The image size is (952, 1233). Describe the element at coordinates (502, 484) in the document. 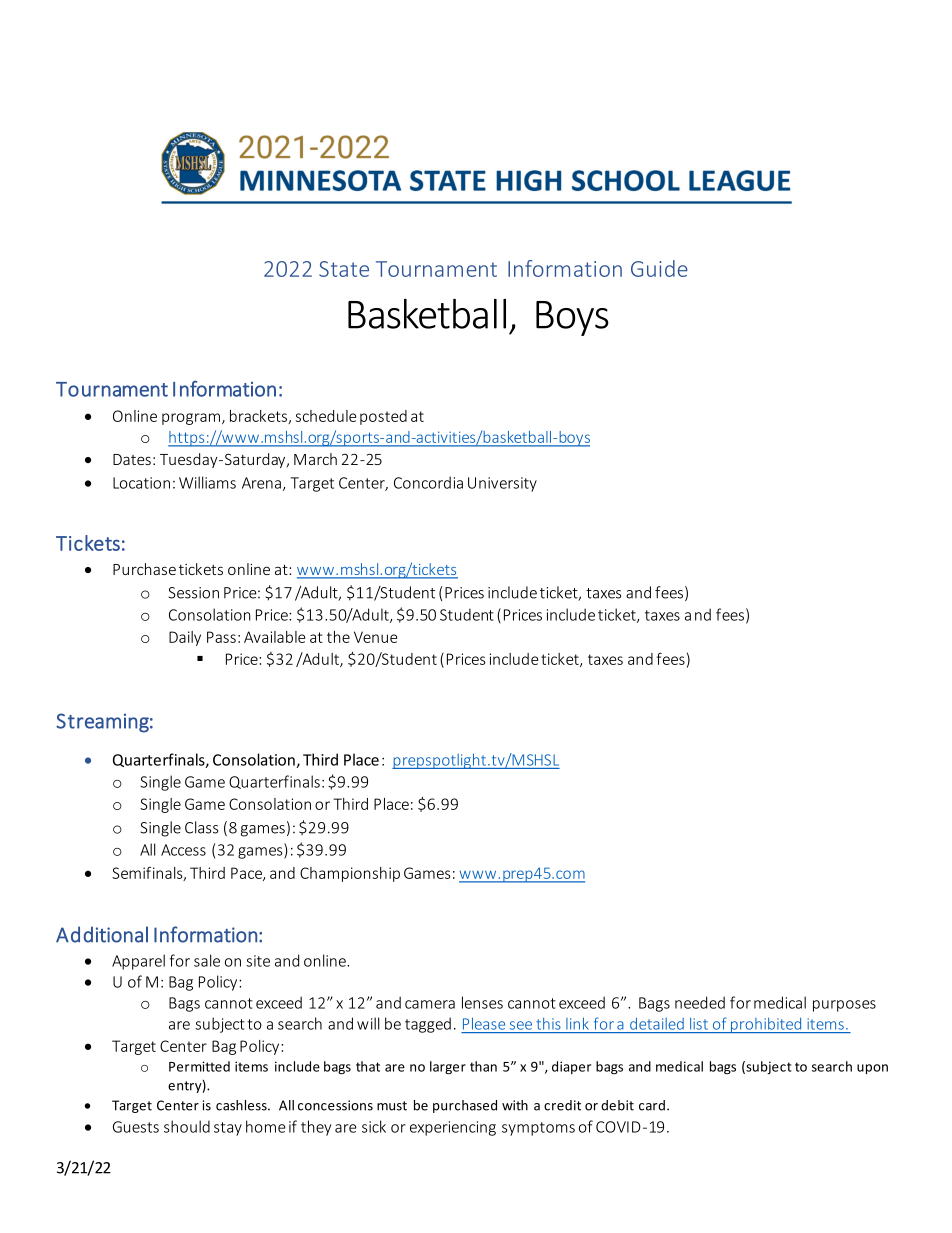

I see `University` at that location.
